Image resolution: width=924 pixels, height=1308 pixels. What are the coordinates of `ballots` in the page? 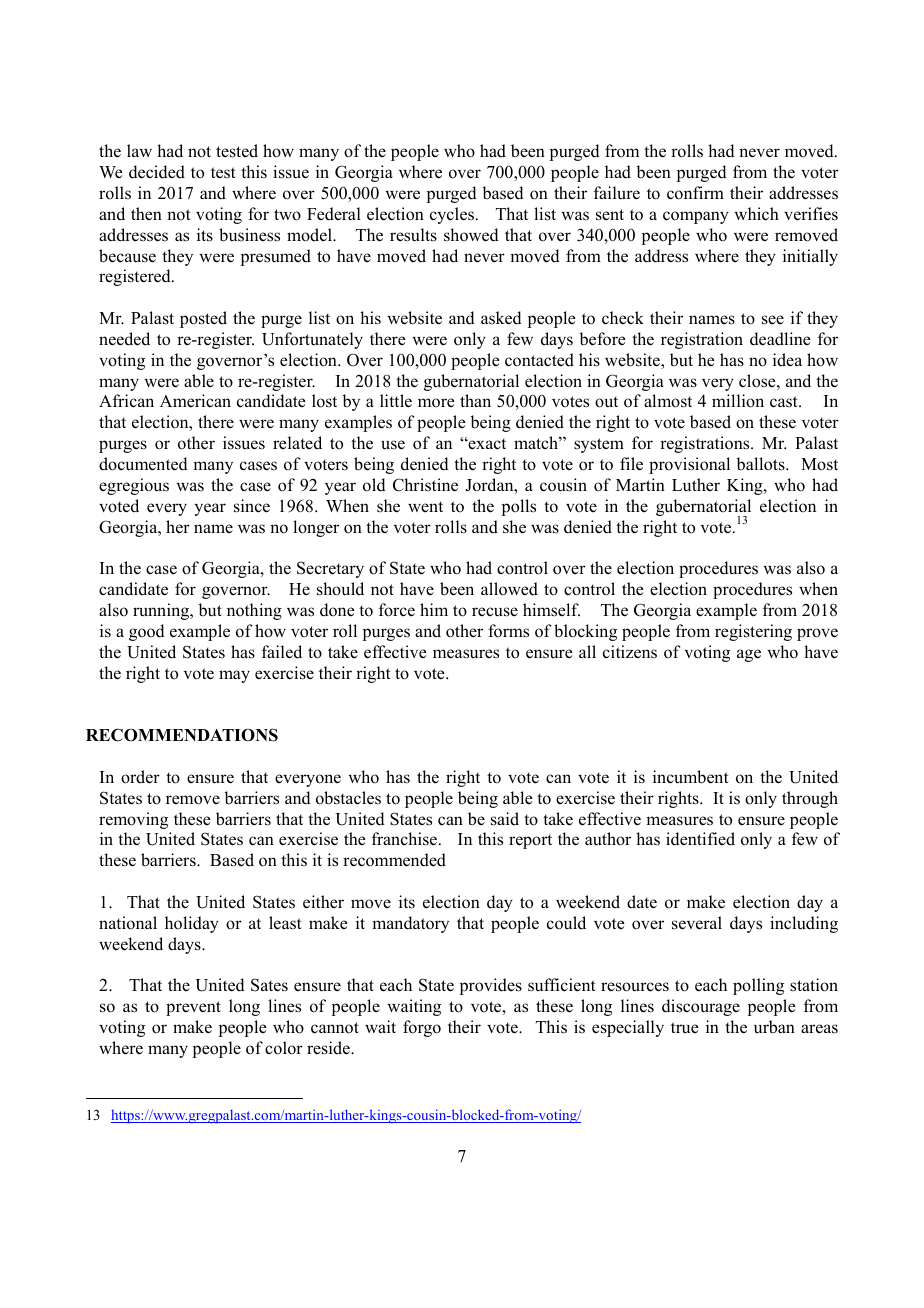 It's located at (761, 464).
